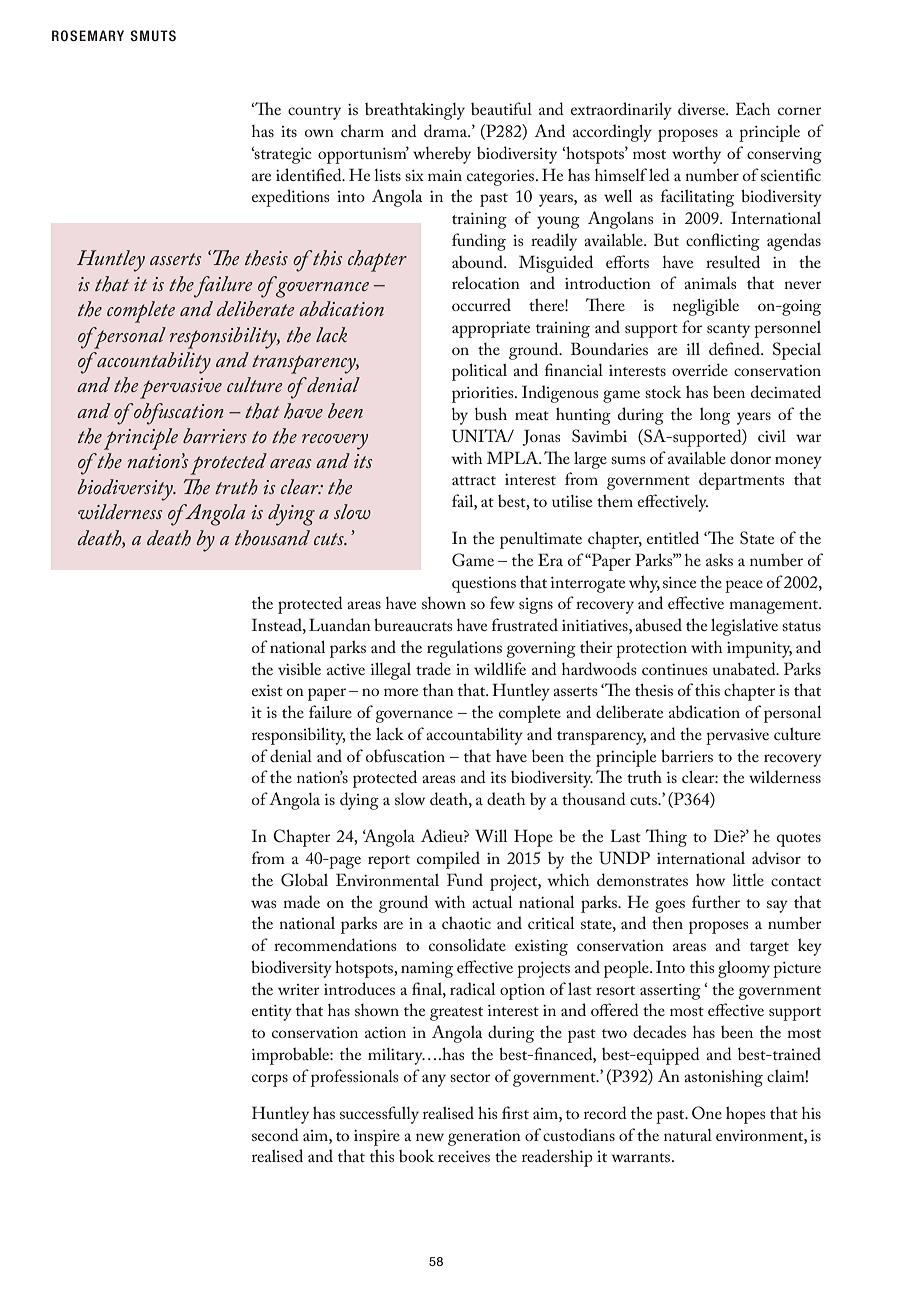 Image resolution: width=924 pixels, height=1295 pixels. Describe the element at coordinates (748, 880) in the screenshot. I see `little` at that location.
